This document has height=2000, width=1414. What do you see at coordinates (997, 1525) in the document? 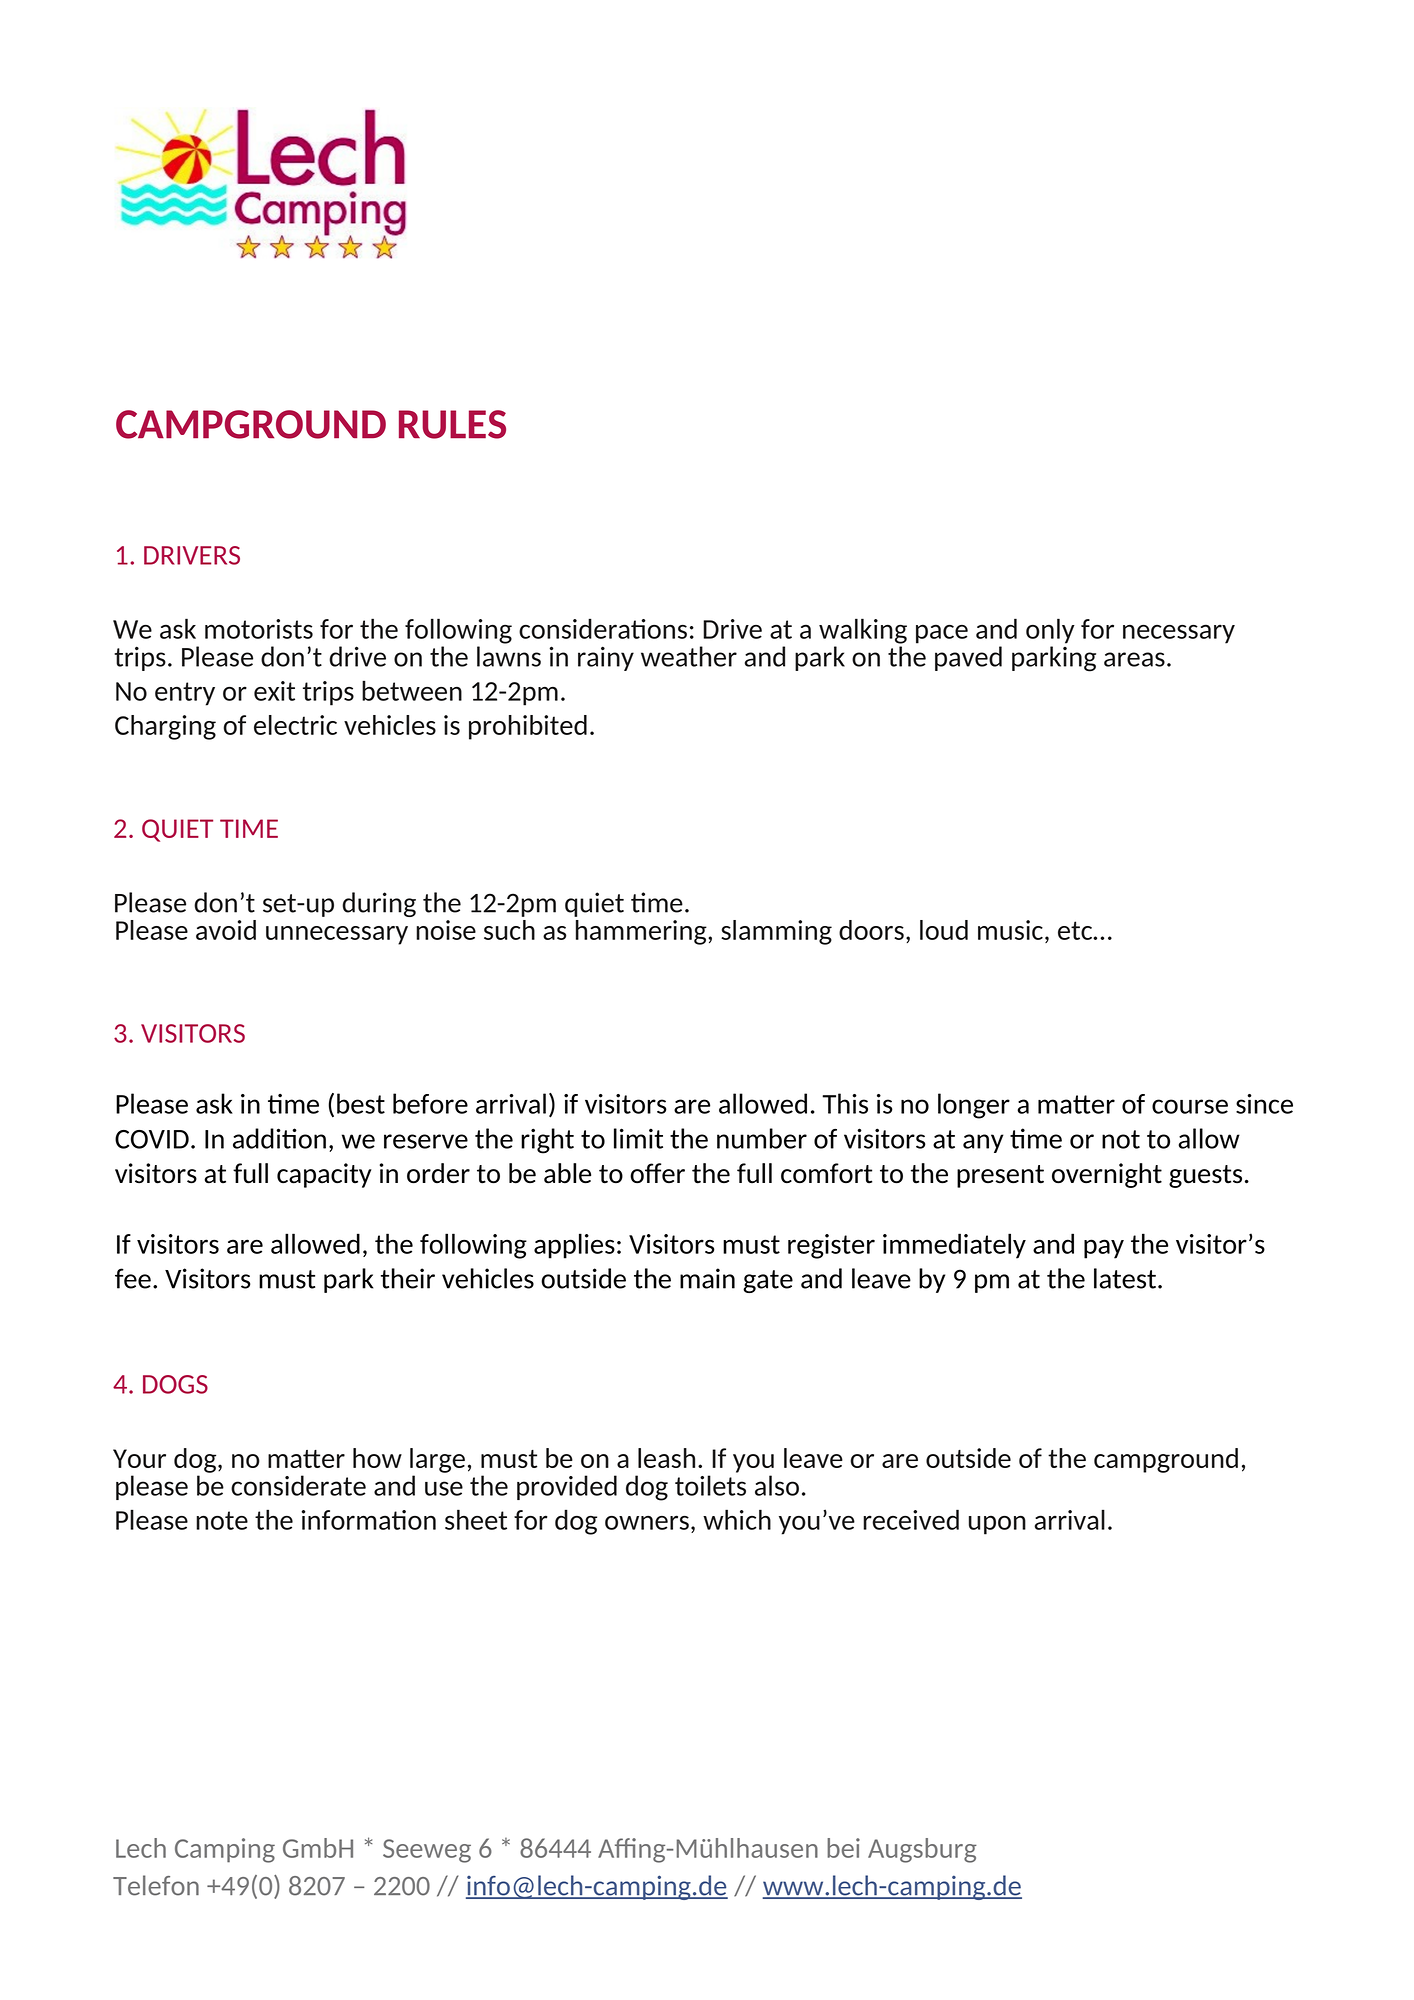
I see `upon` at bounding box center [997, 1525].
